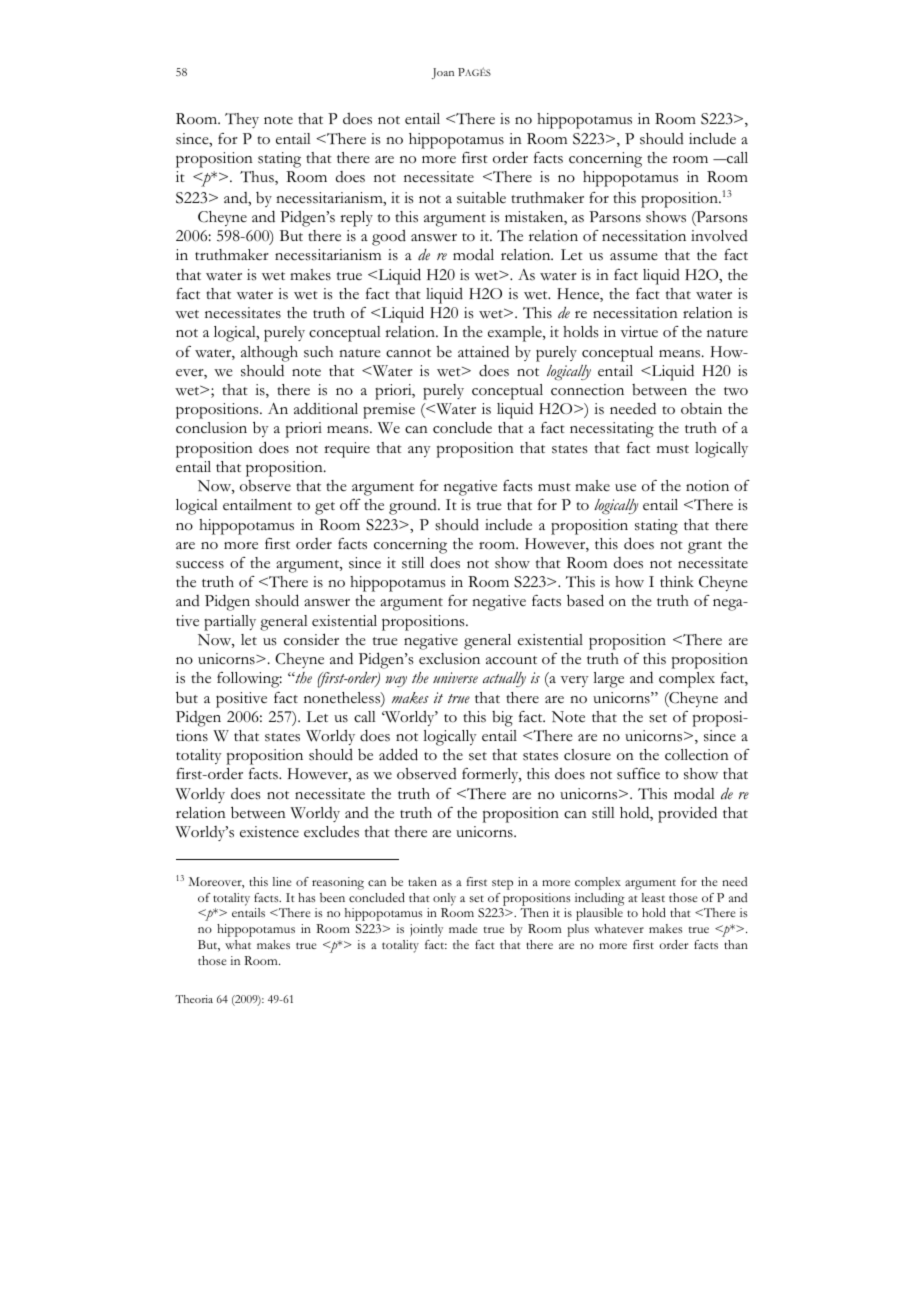 This screenshot has width=924, height=1308. What do you see at coordinates (707, 486) in the screenshot?
I see `notion` at bounding box center [707, 486].
